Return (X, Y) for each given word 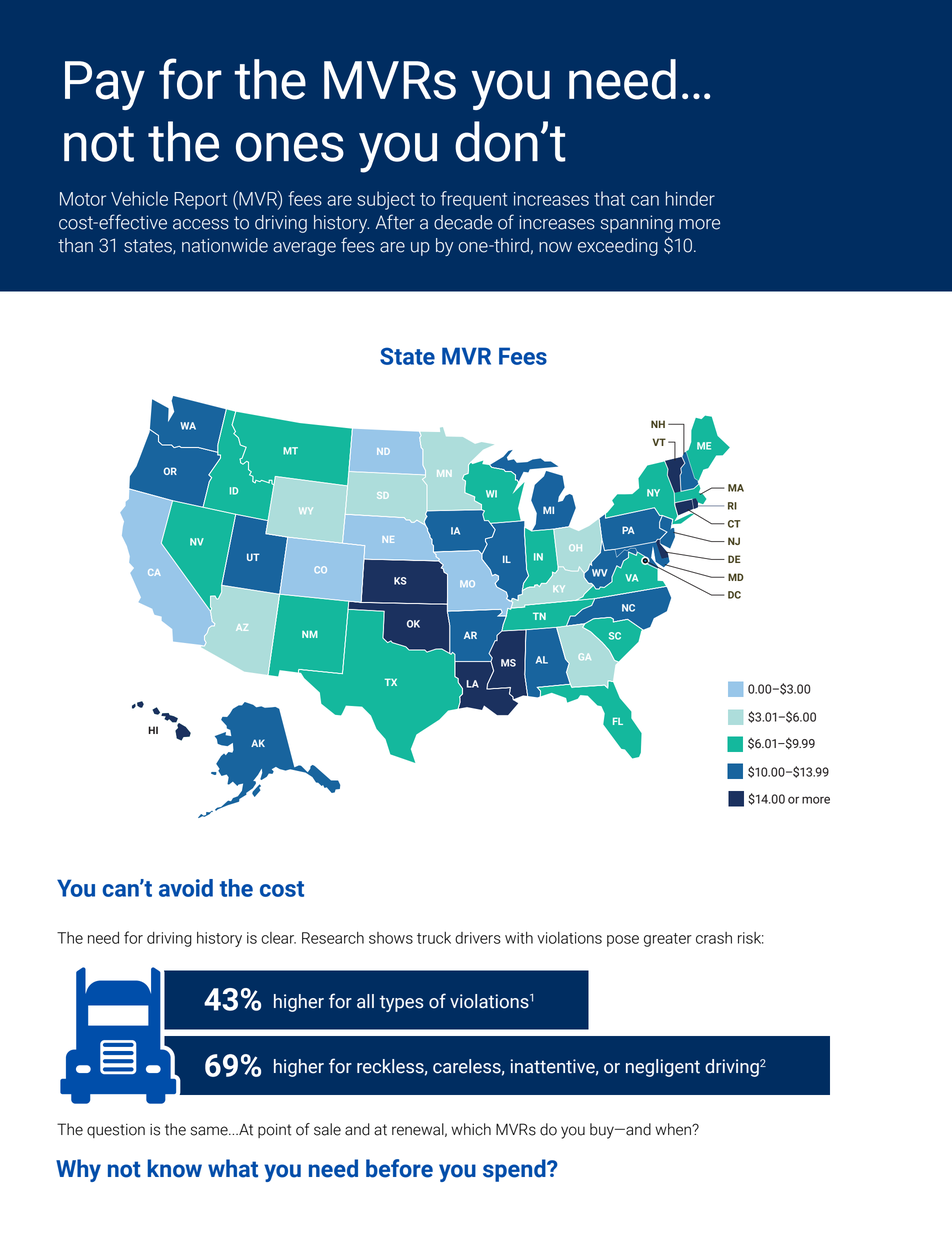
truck (434, 938)
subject (386, 200)
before (399, 1168)
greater (668, 940)
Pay (105, 85)
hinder (690, 198)
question (116, 1131)
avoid (186, 888)
